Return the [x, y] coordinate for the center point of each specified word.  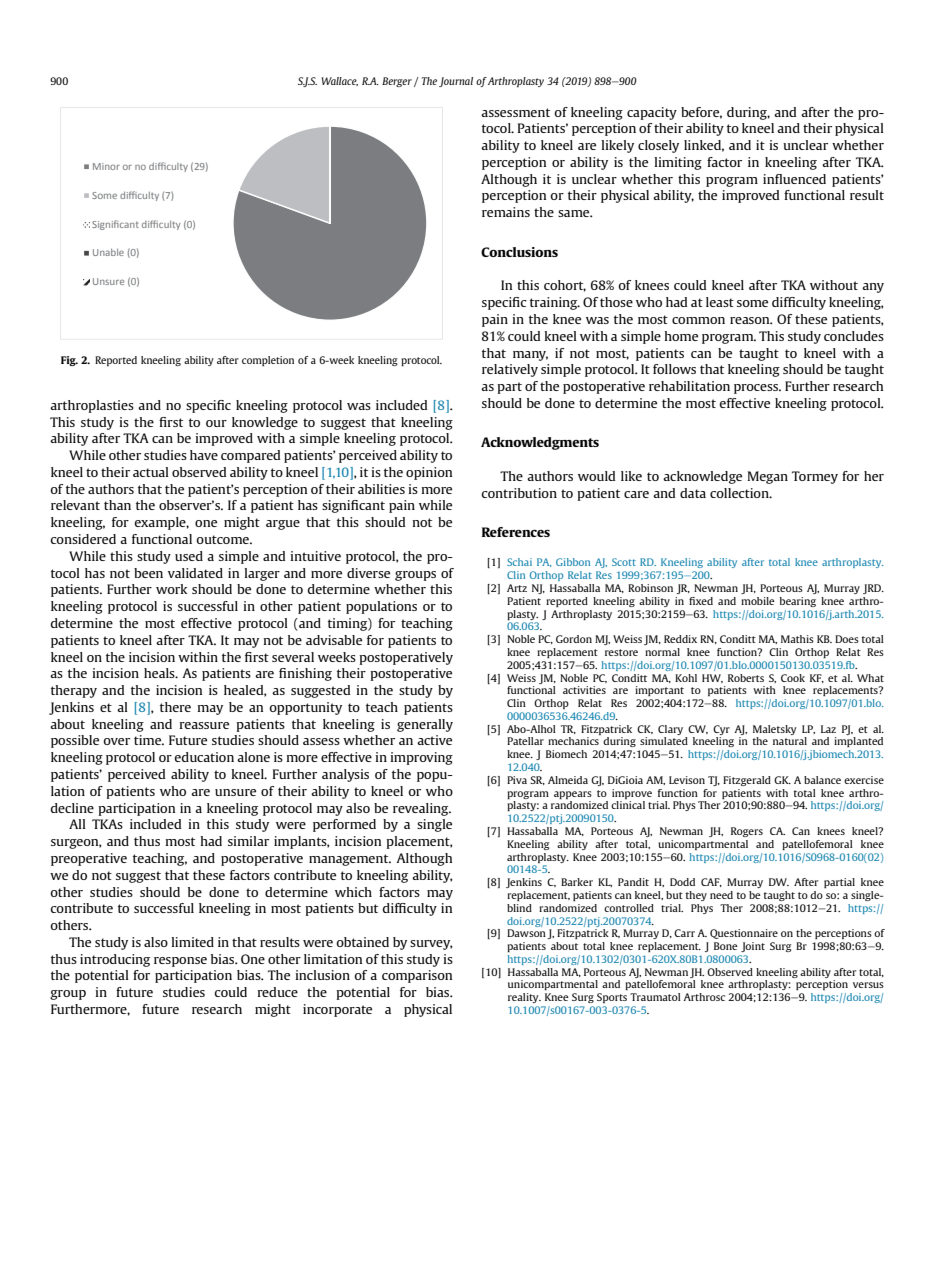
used [189, 556]
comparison [417, 976]
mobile [758, 601]
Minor [106, 166]
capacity [652, 113]
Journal [456, 82]
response [180, 962]
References [516, 532]
